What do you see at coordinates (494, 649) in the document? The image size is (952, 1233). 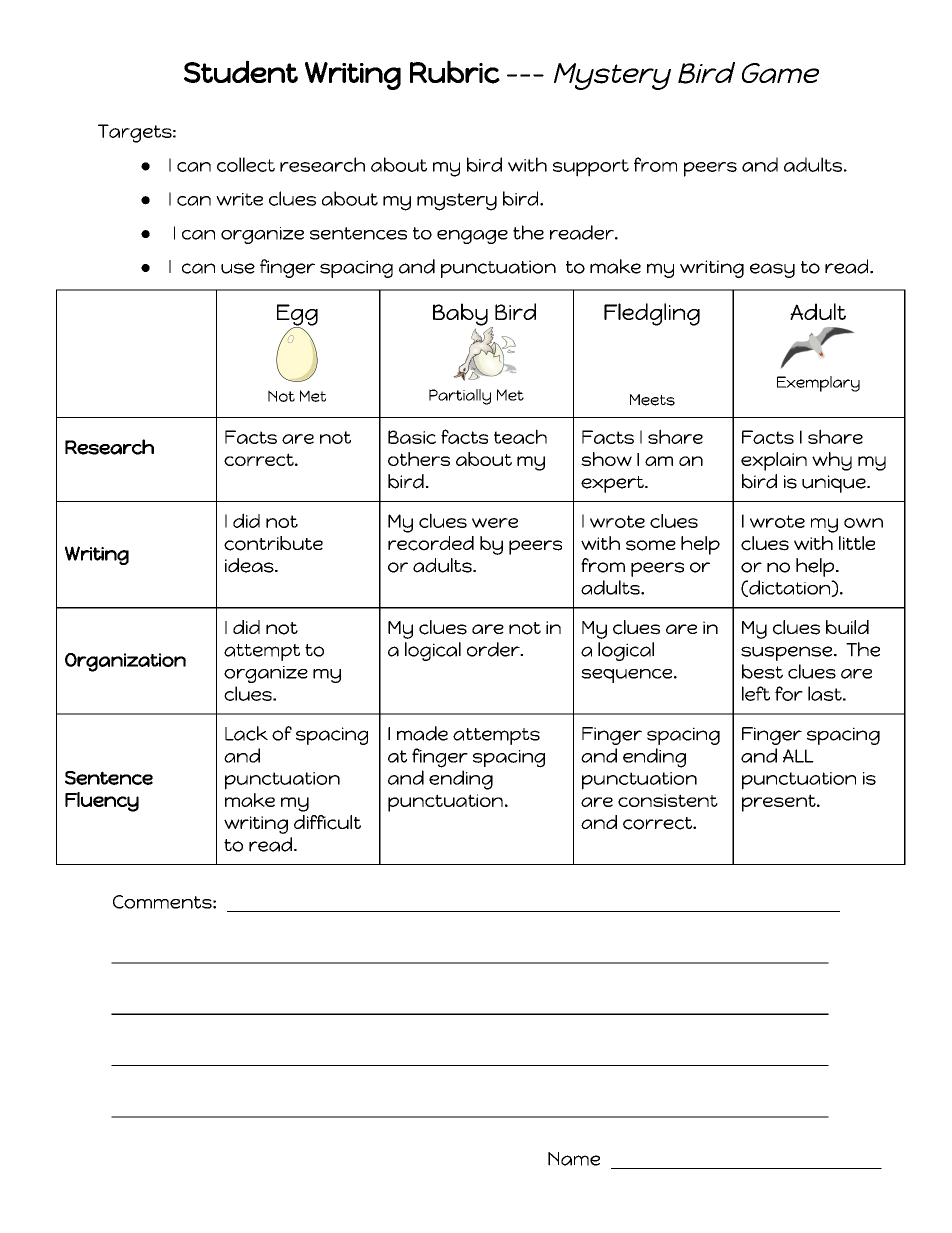 I see `order` at bounding box center [494, 649].
